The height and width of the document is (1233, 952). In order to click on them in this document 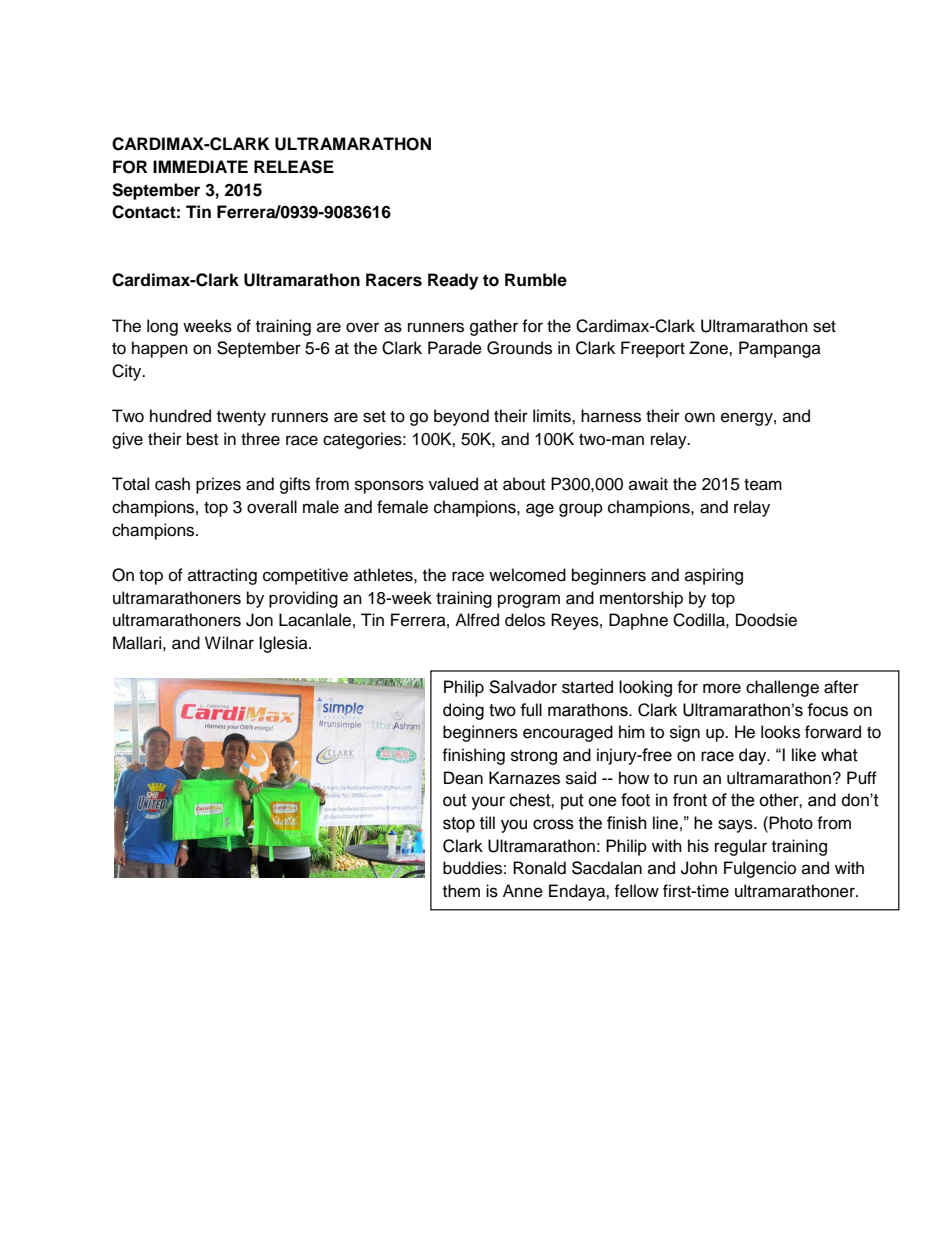, I will do `click(461, 891)`.
